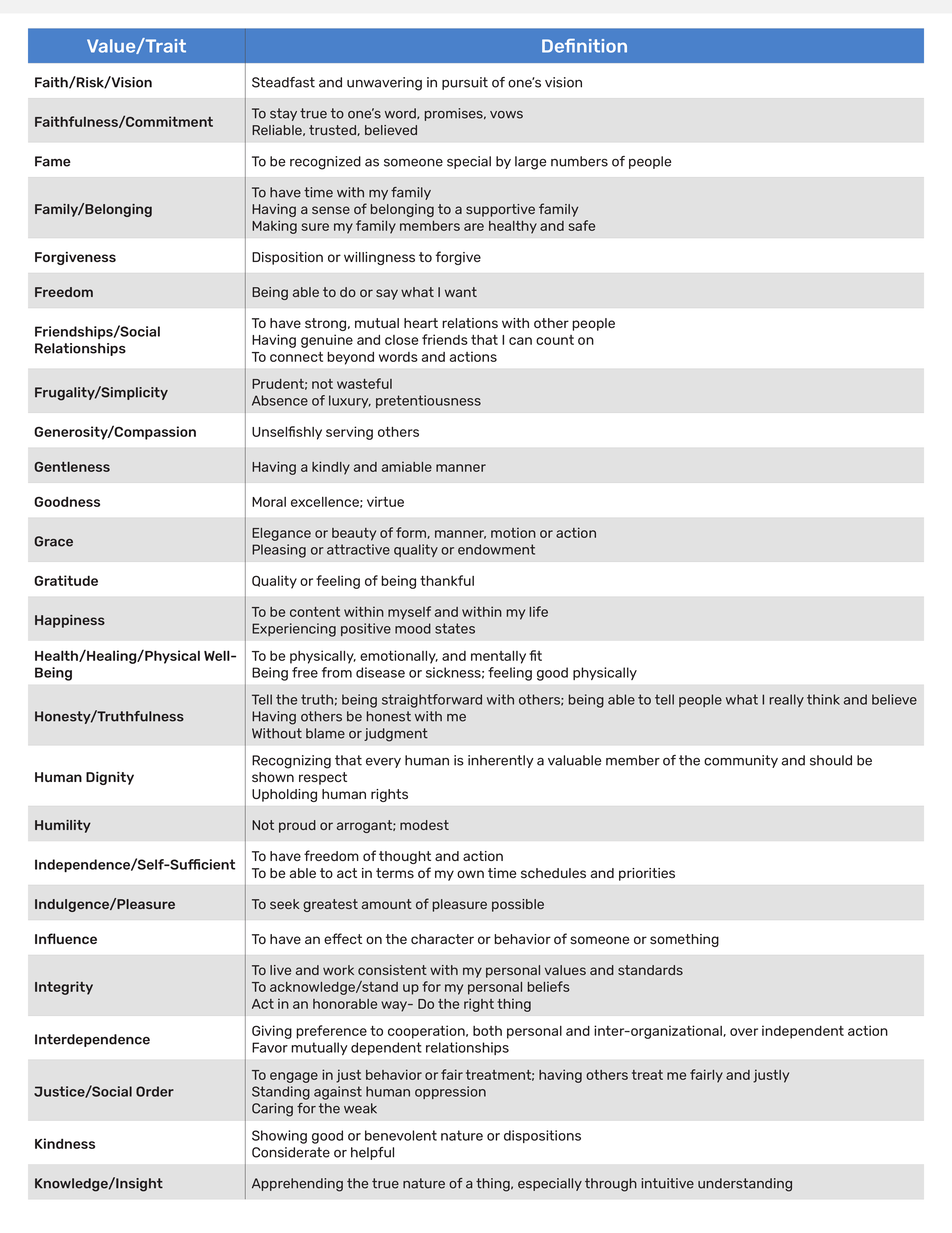 The width and height of the document is (952, 1233). Describe the element at coordinates (667, 1183) in the document. I see `intuitive` at that location.
